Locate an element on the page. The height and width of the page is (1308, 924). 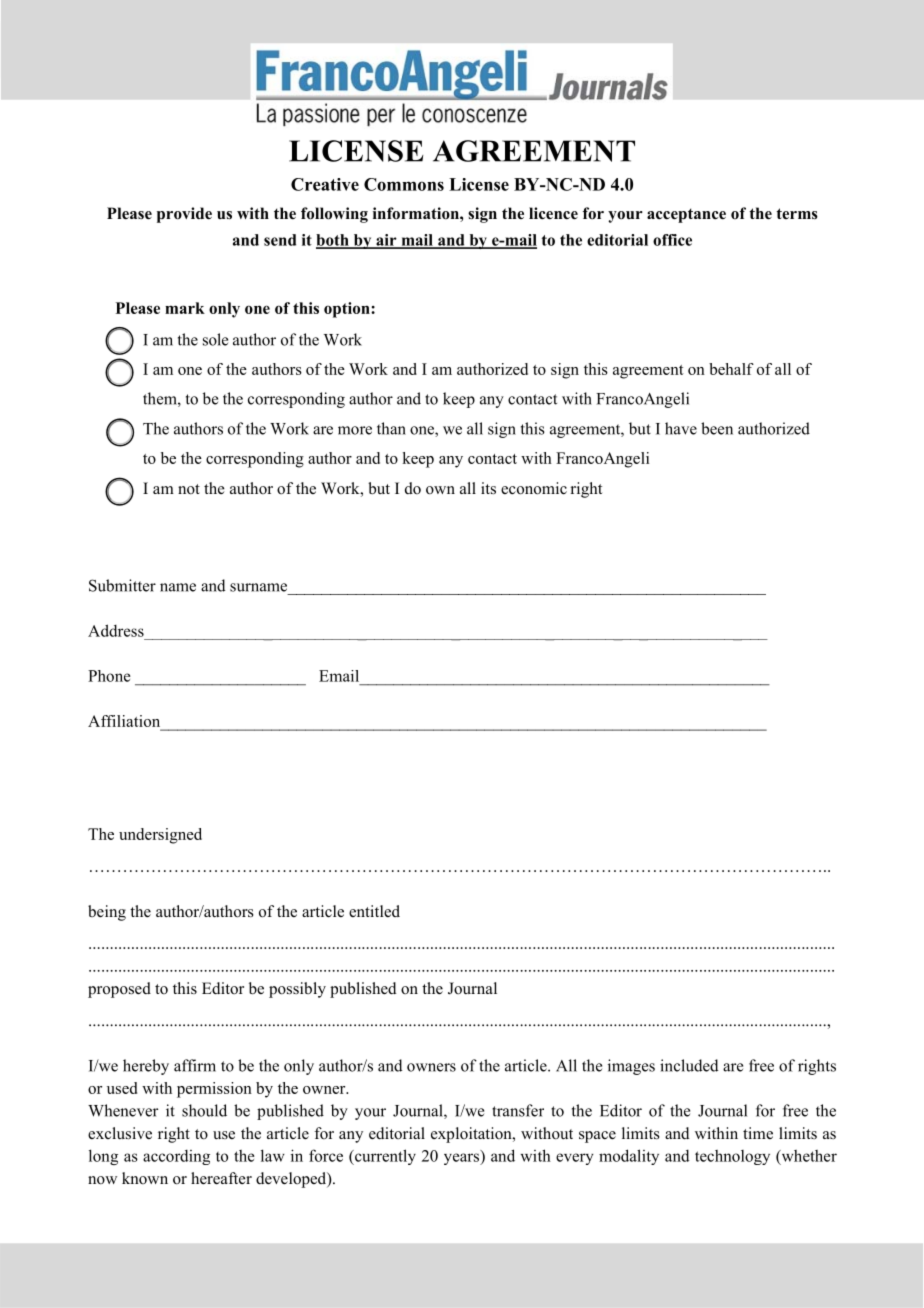
entitled is located at coordinates (374, 911).
